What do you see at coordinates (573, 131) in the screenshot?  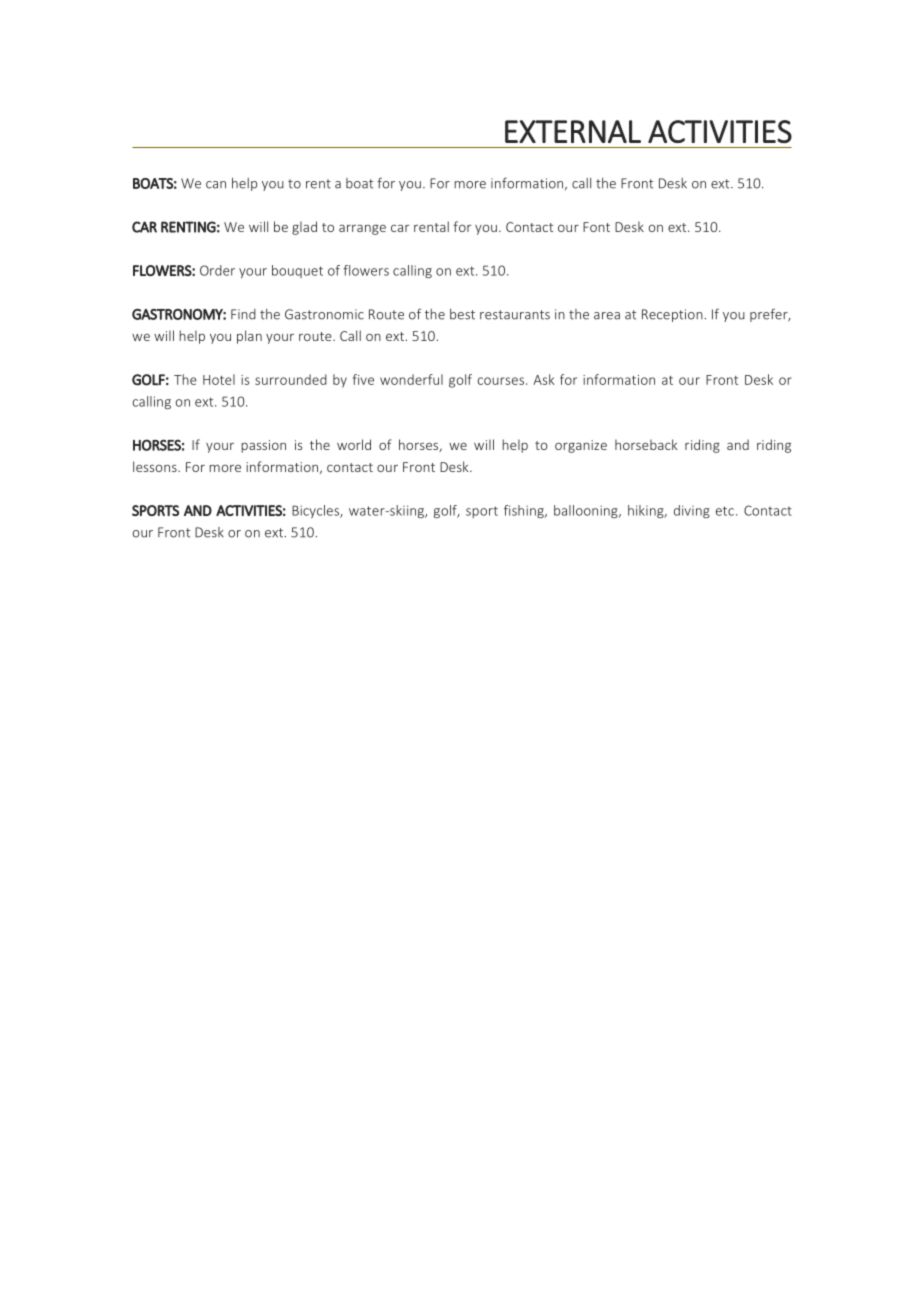 I see `EXTERNAL` at bounding box center [573, 131].
